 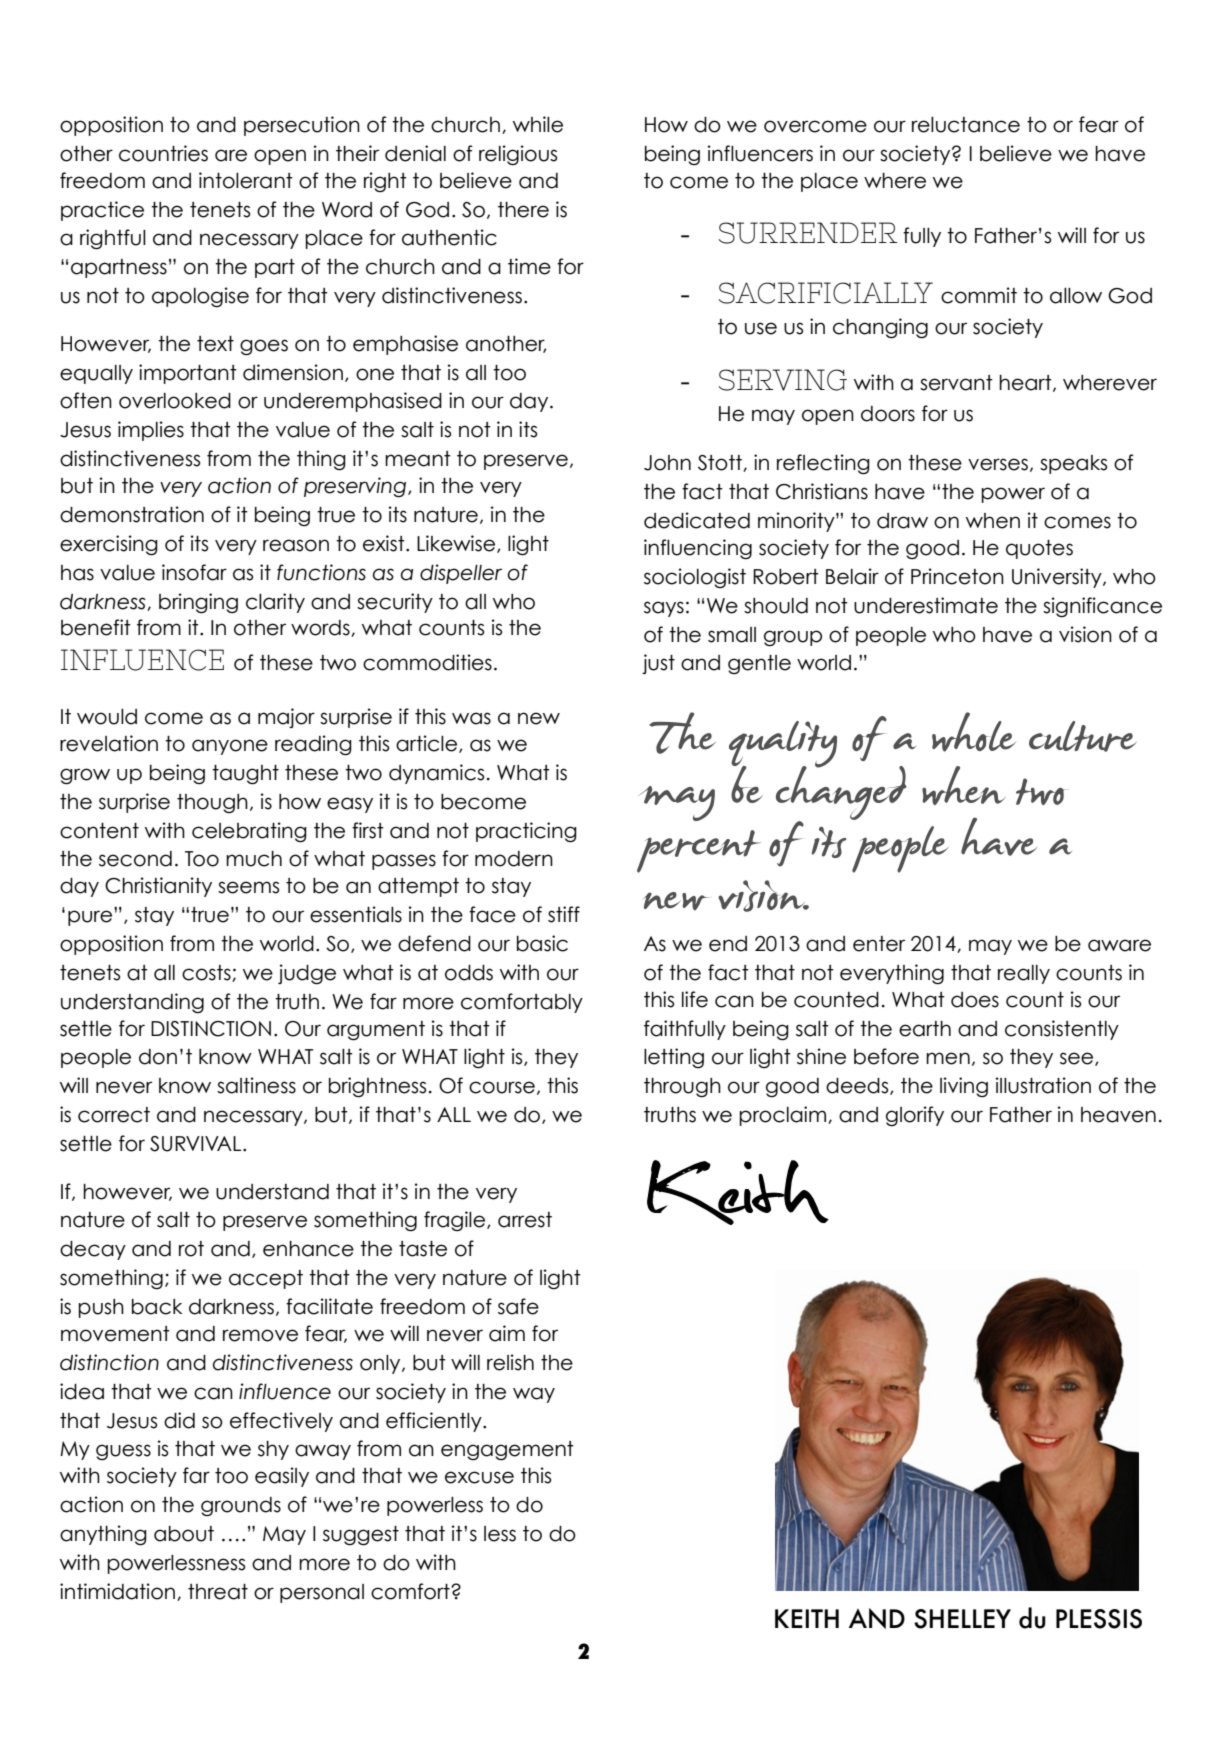 What do you see at coordinates (915, 1116) in the screenshot?
I see `glorify` at bounding box center [915, 1116].
